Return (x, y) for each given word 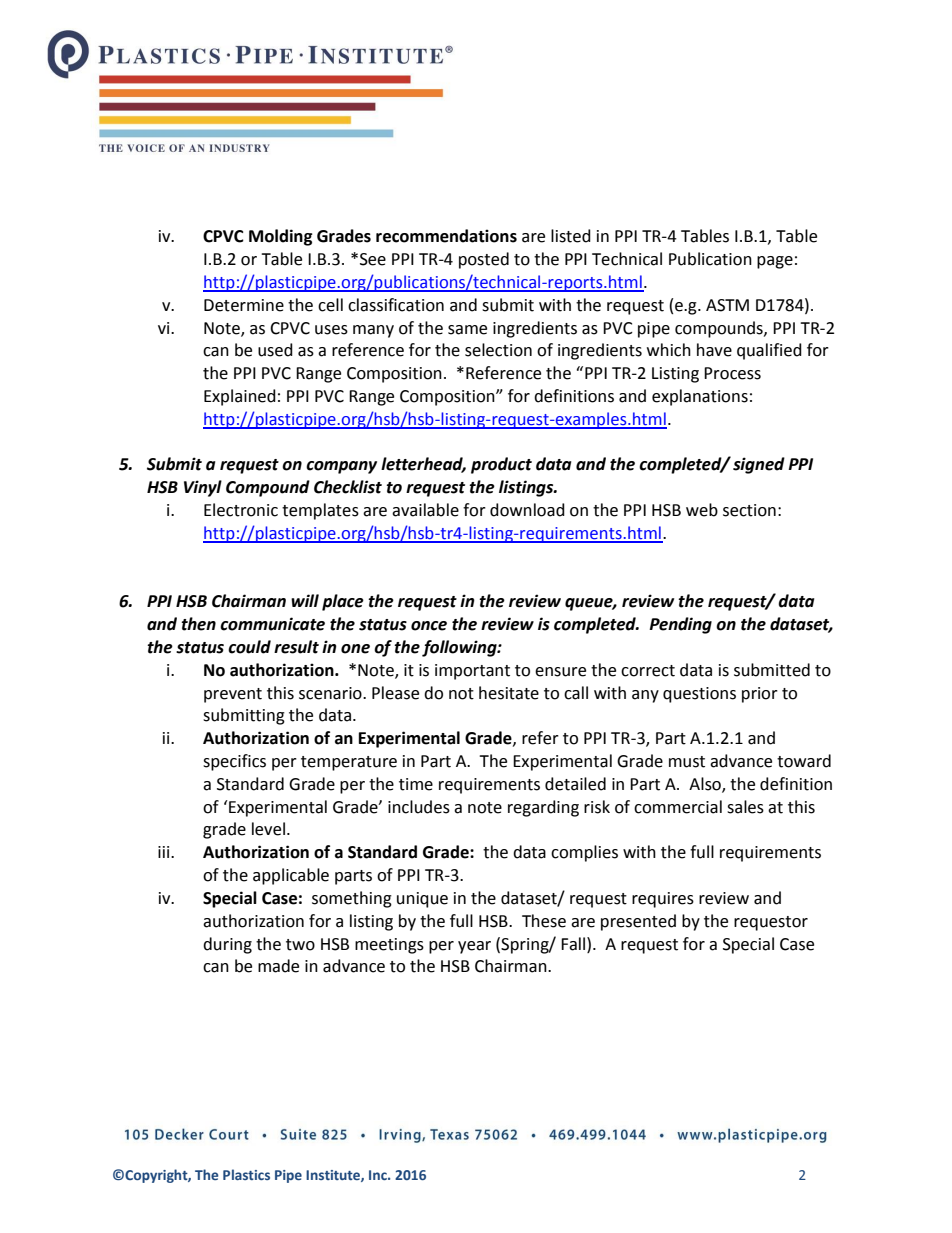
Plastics (246, 1174)
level (268, 829)
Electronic (241, 510)
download (527, 510)
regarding (543, 808)
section (749, 510)
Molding (281, 237)
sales (745, 807)
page (775, 262)
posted (484, 260)
